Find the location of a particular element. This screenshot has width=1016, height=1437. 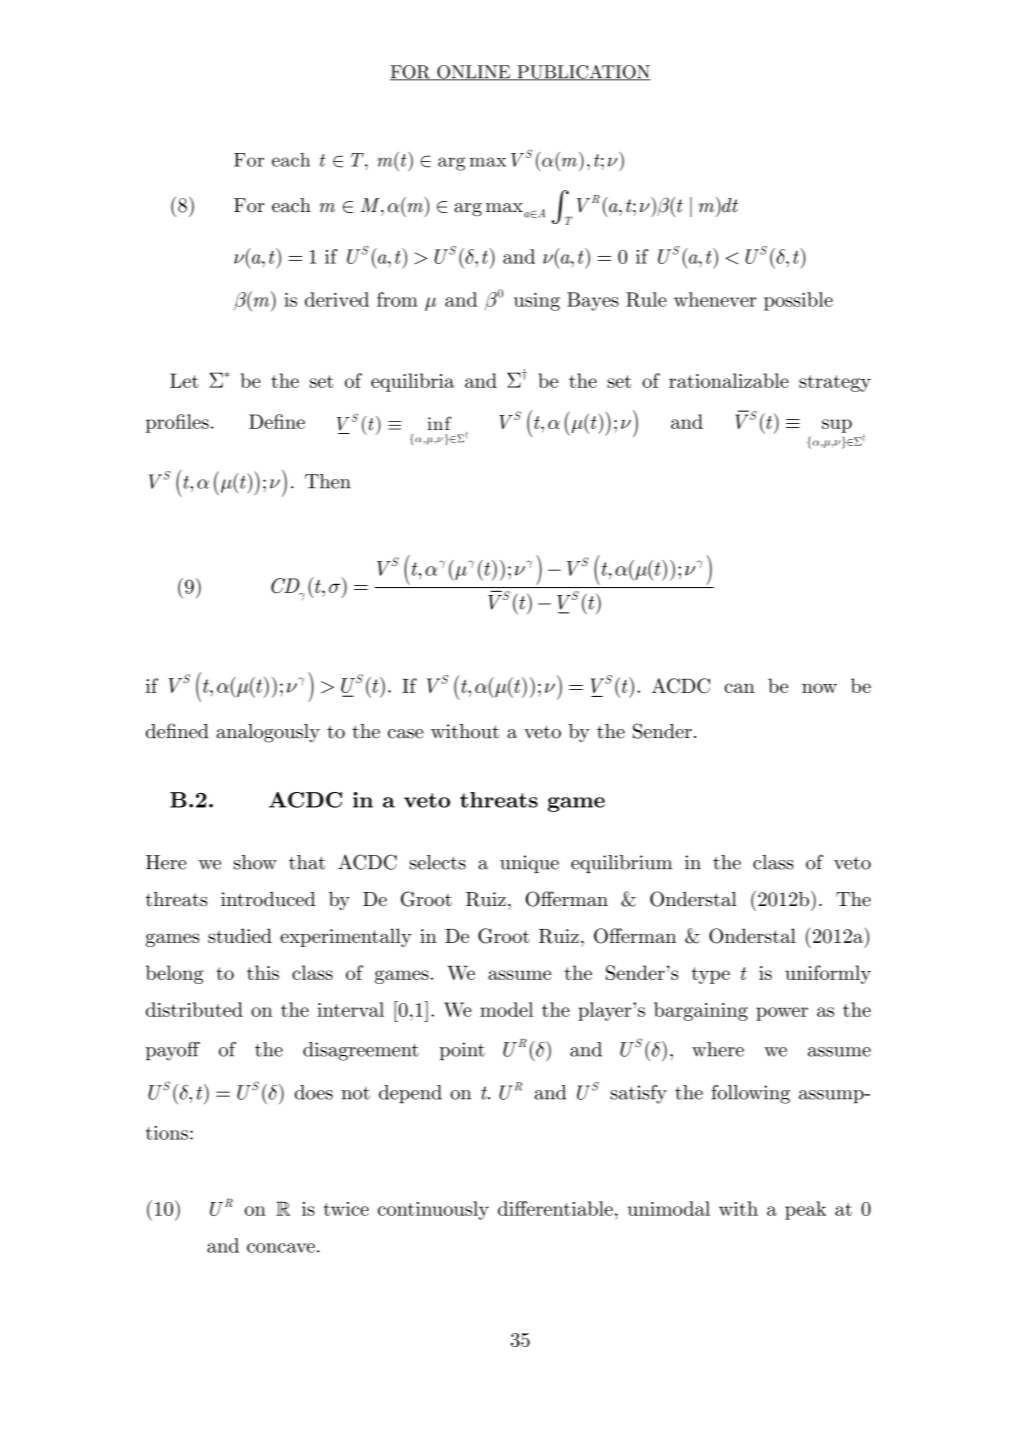

concave is located at coordinates (281, 1248).
